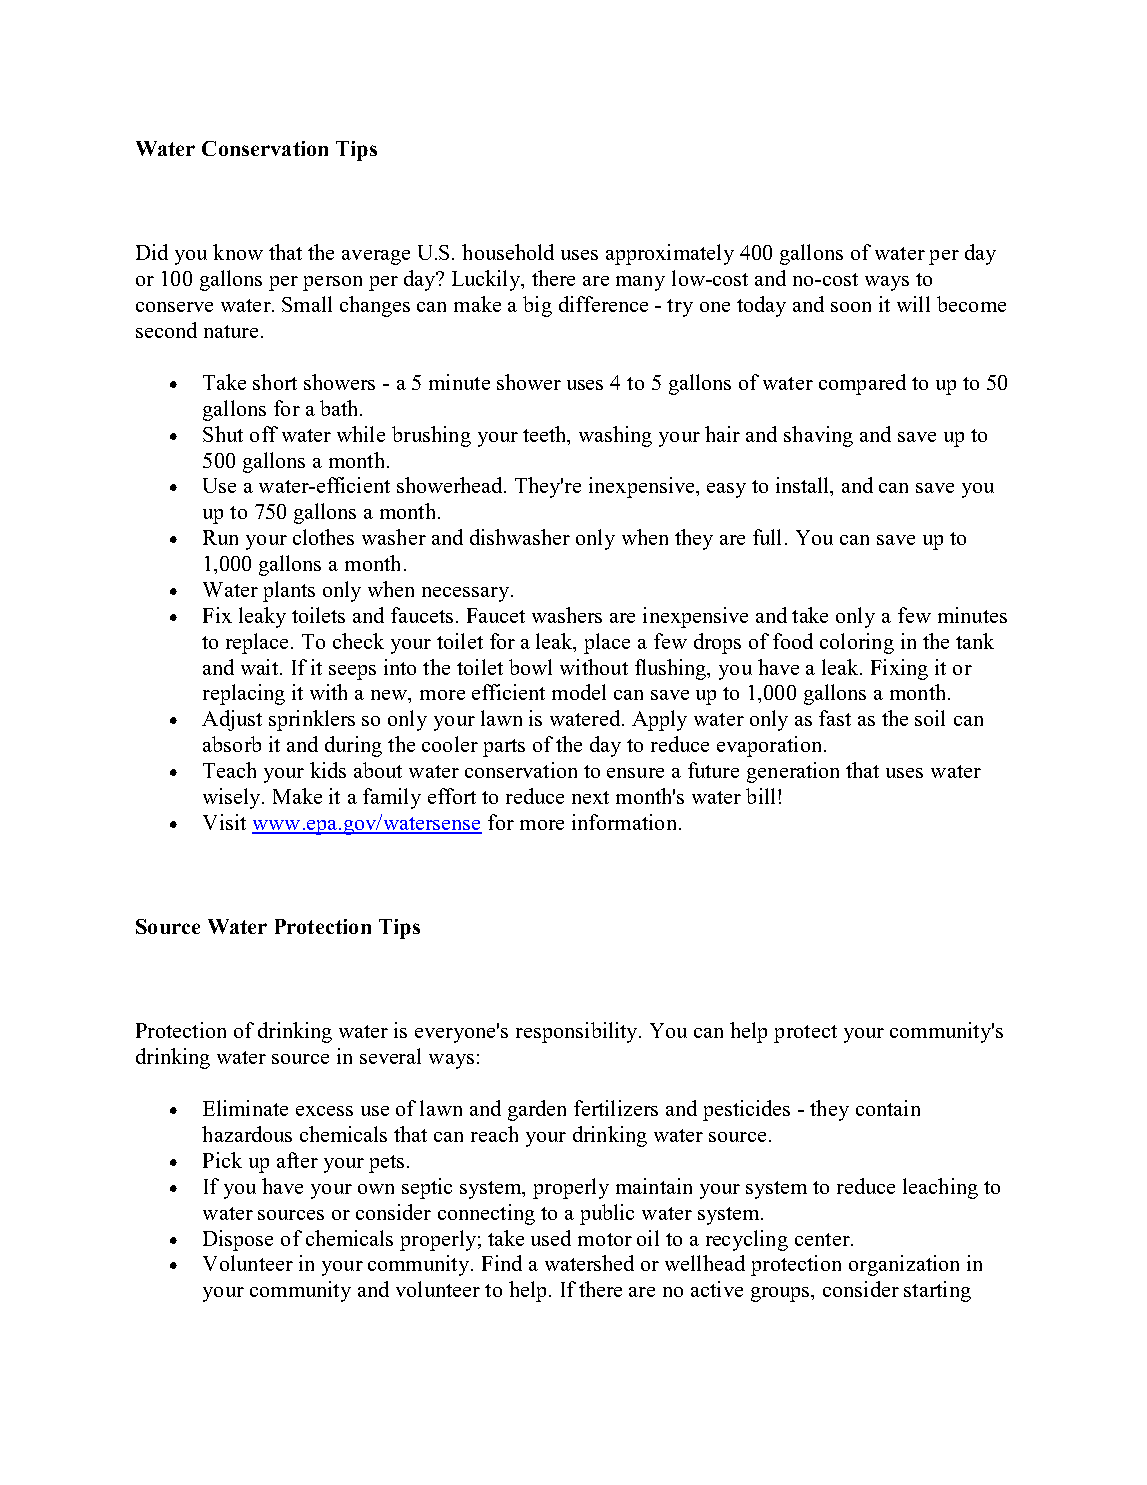  I want to click on Visit, so click(224, 822).
